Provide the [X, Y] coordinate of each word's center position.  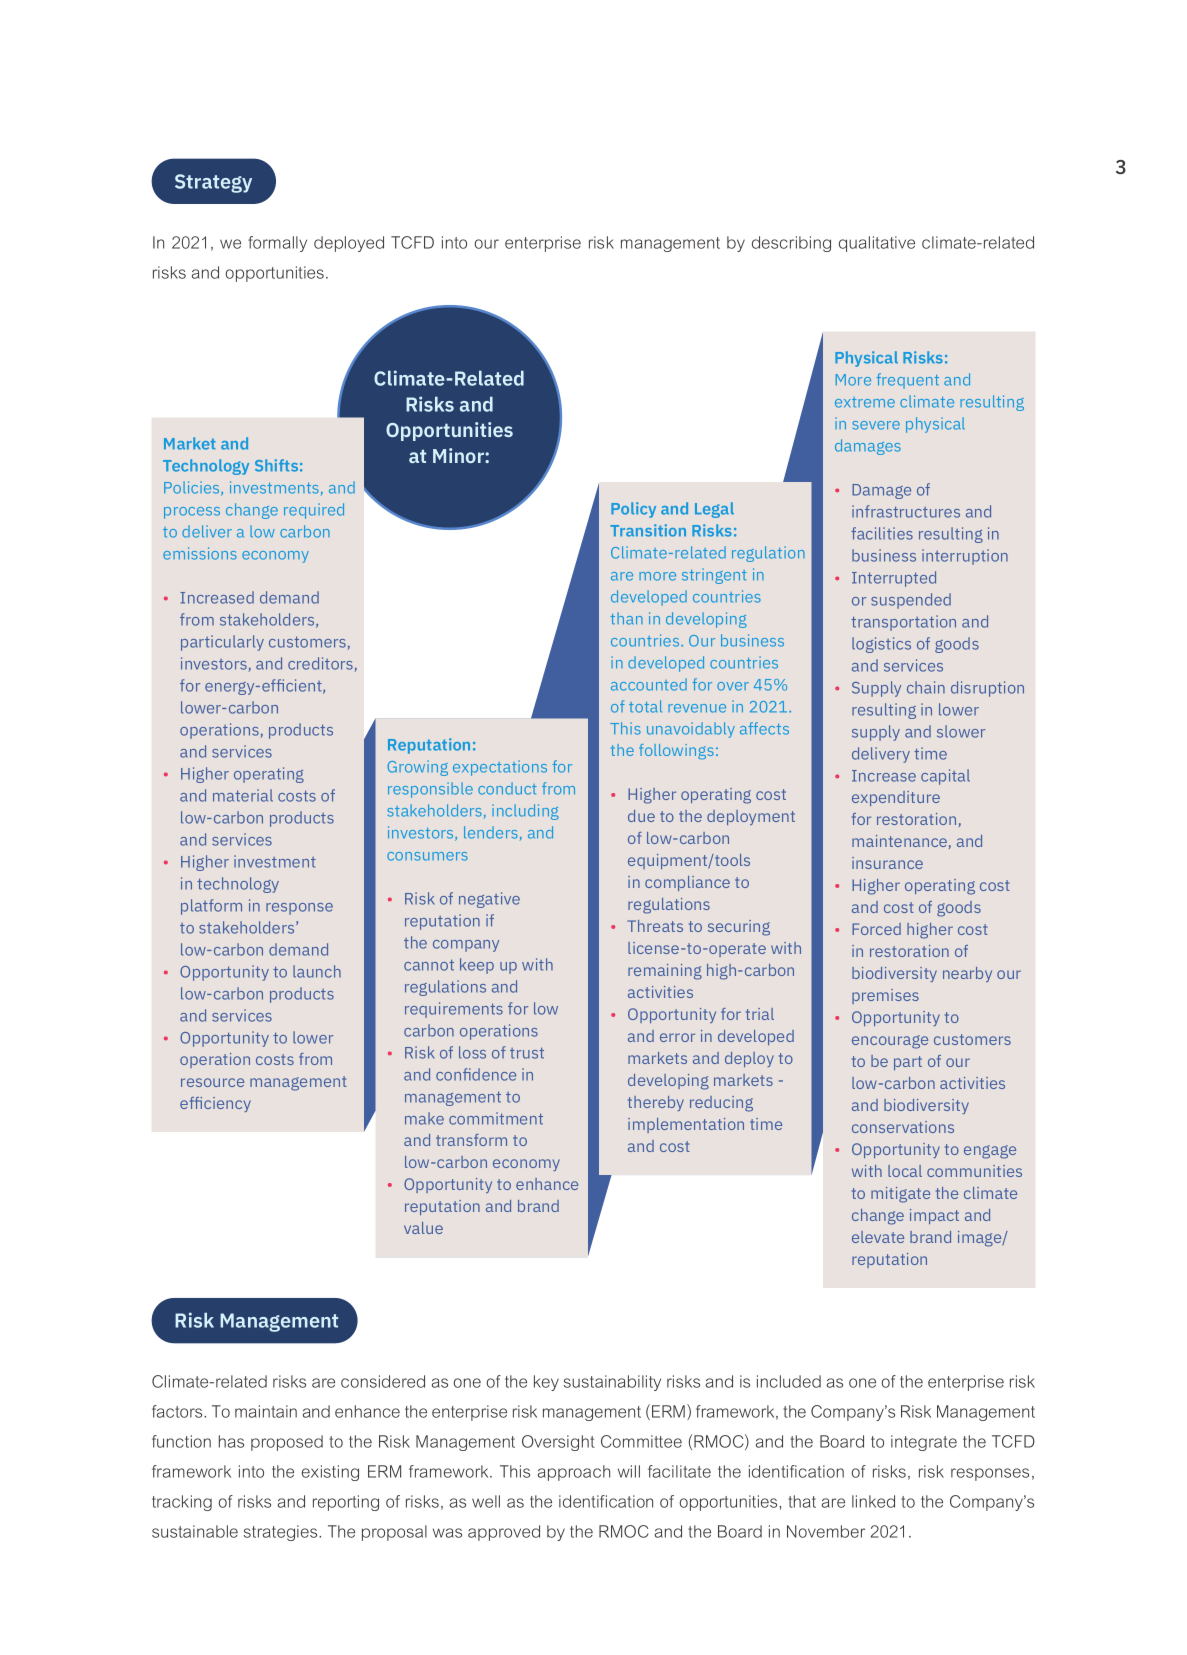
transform [471, 1140]
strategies [282, 1533]
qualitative [877, 244]
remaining [665, 972]
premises [885, 996]
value [423, 1228]
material [243, 795]
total [645, 706]
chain [926, 687]
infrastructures [906, 511]
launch [317, 971]
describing [791, 244]
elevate [878, 1237]
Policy [633, 510]
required [314, 511]
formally [277, 244]
